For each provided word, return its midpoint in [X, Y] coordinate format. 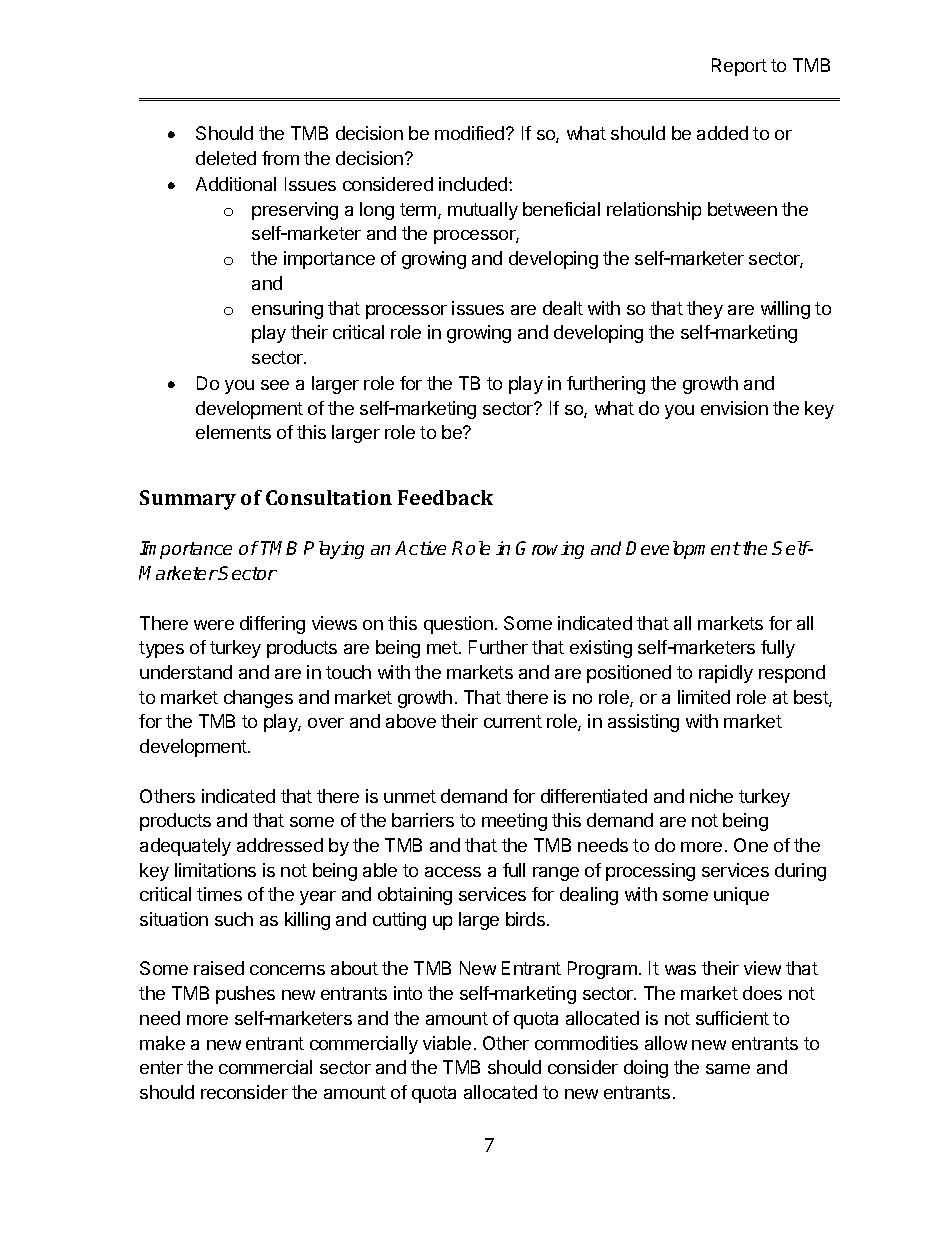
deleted [226, 158]
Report [739, 67]
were [214, 625]
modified [471, 133]
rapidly [726, 674]
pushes [245, 995]
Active [420, 548]
